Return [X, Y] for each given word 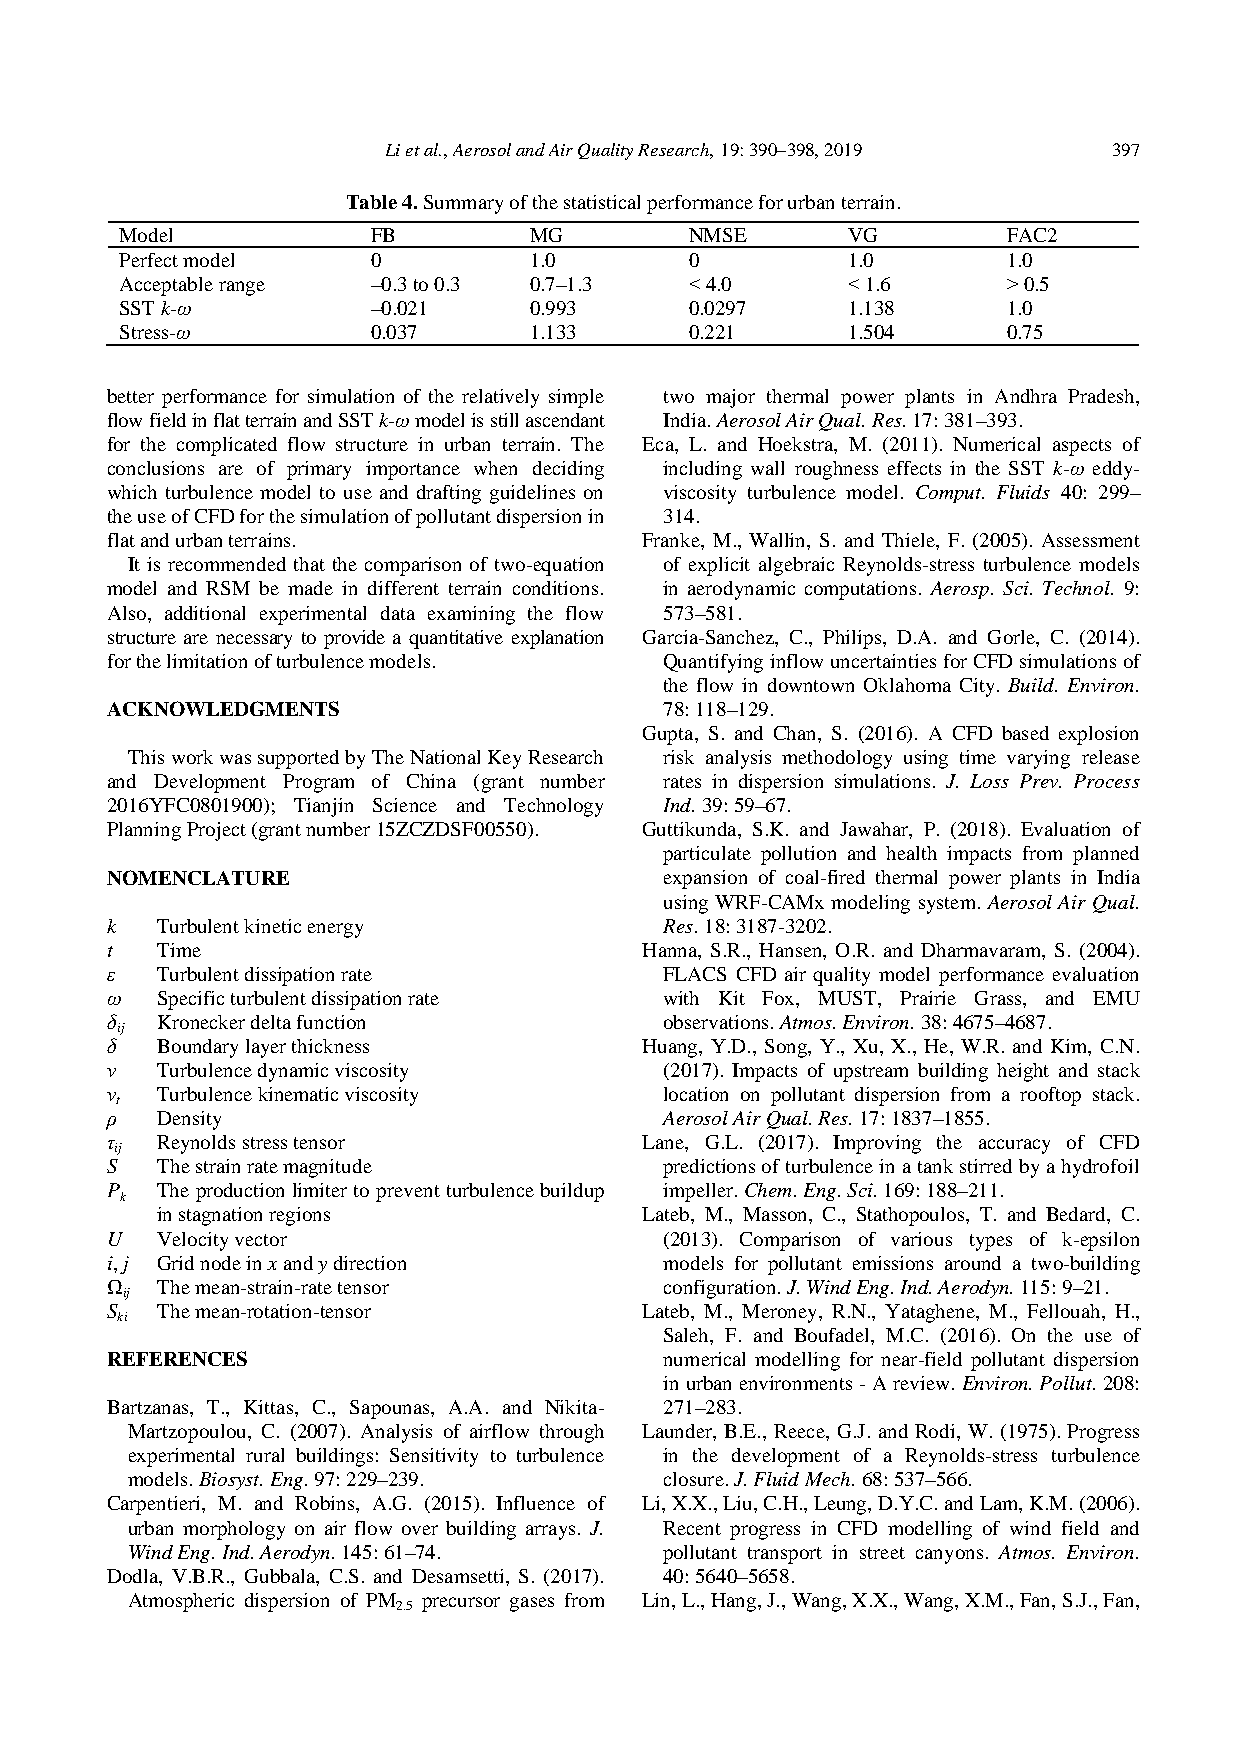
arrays [550, 1532]
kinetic [272, 926]
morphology [234, 1530]
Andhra [1026, 396]
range [242, 288]
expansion [705, 879]
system [949, 905]
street [882, 1553]
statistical [602, 202]
